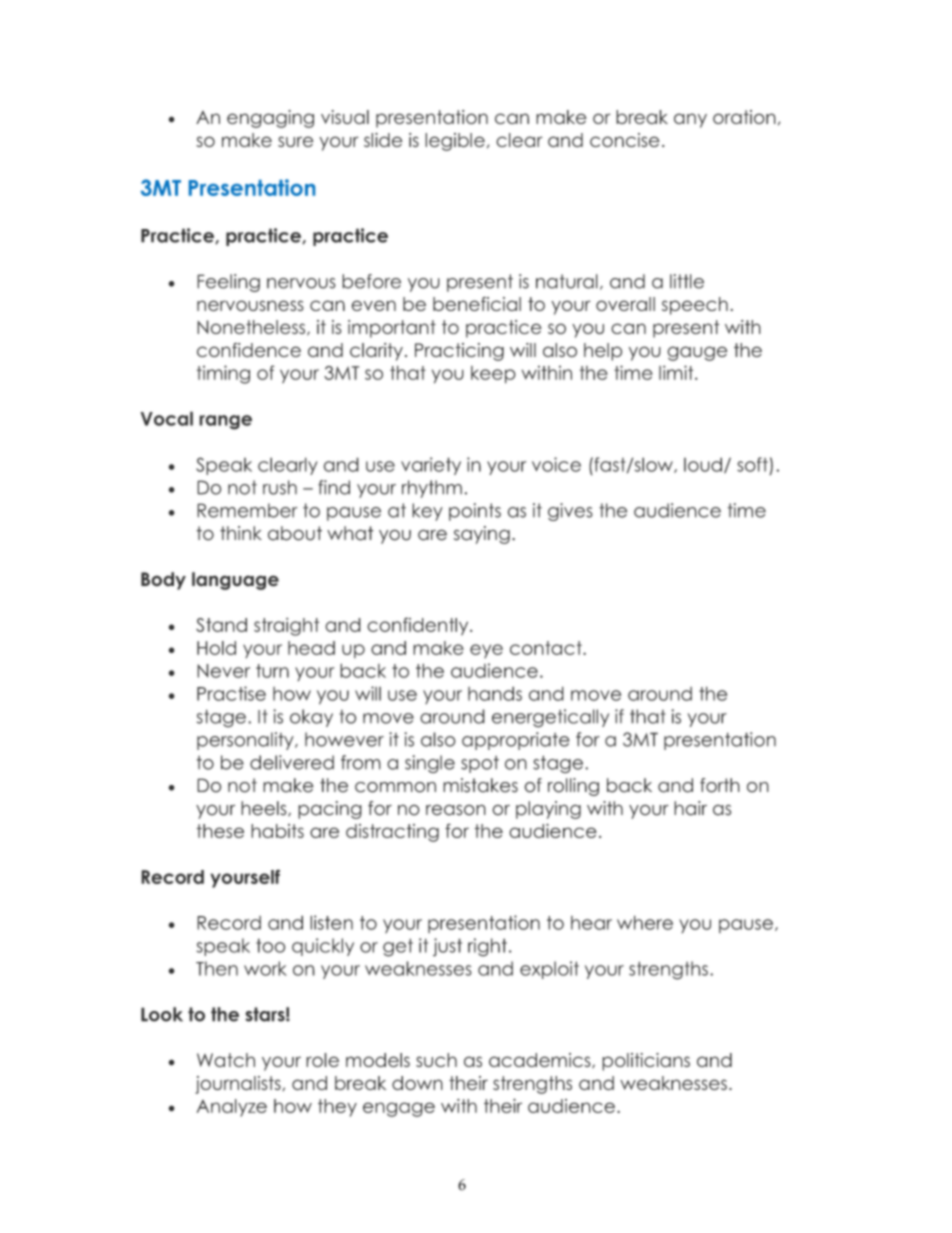  I want to click on legible, so click(455, 142).
